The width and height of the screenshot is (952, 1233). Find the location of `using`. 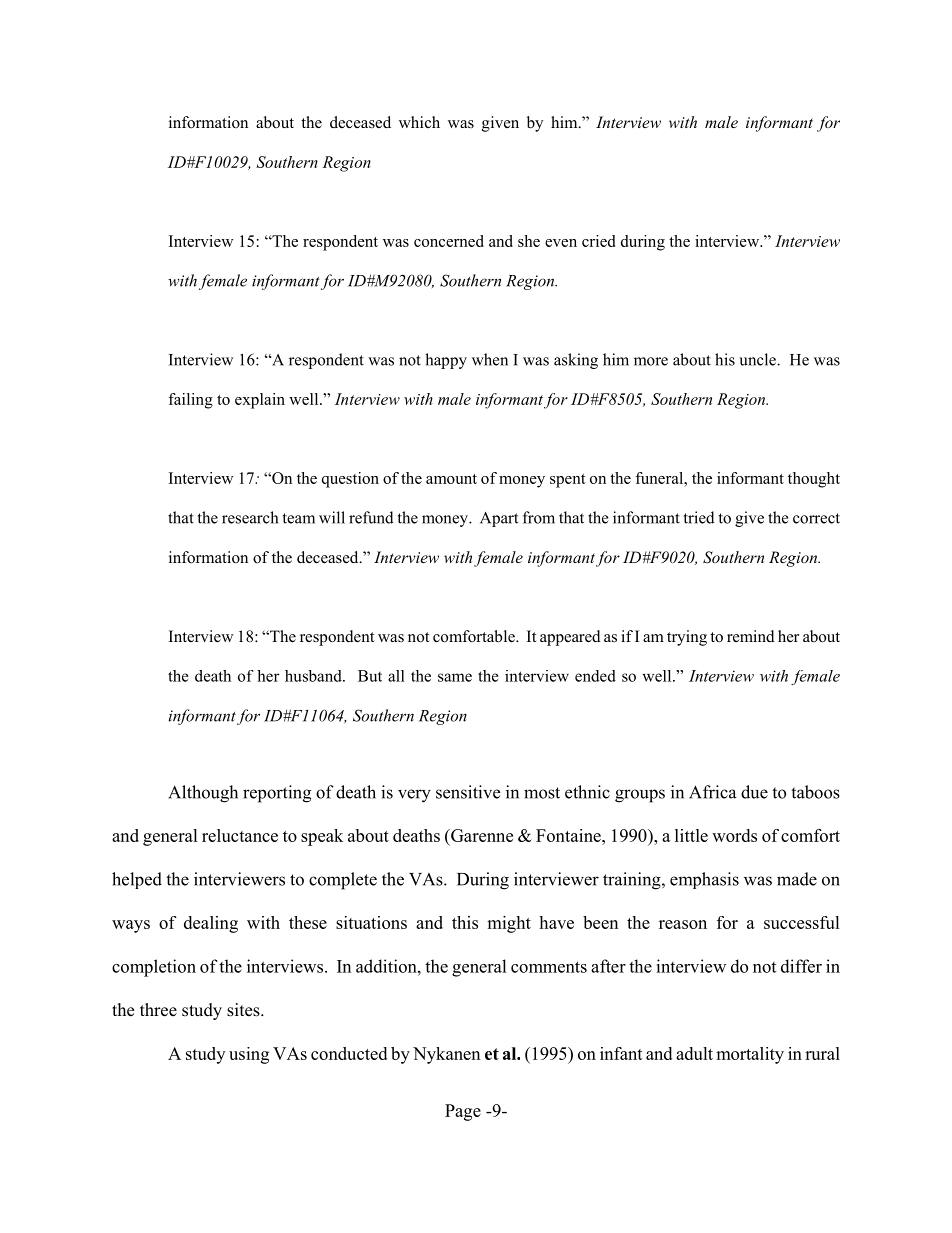

using is located at coordinates (249, 1055).
